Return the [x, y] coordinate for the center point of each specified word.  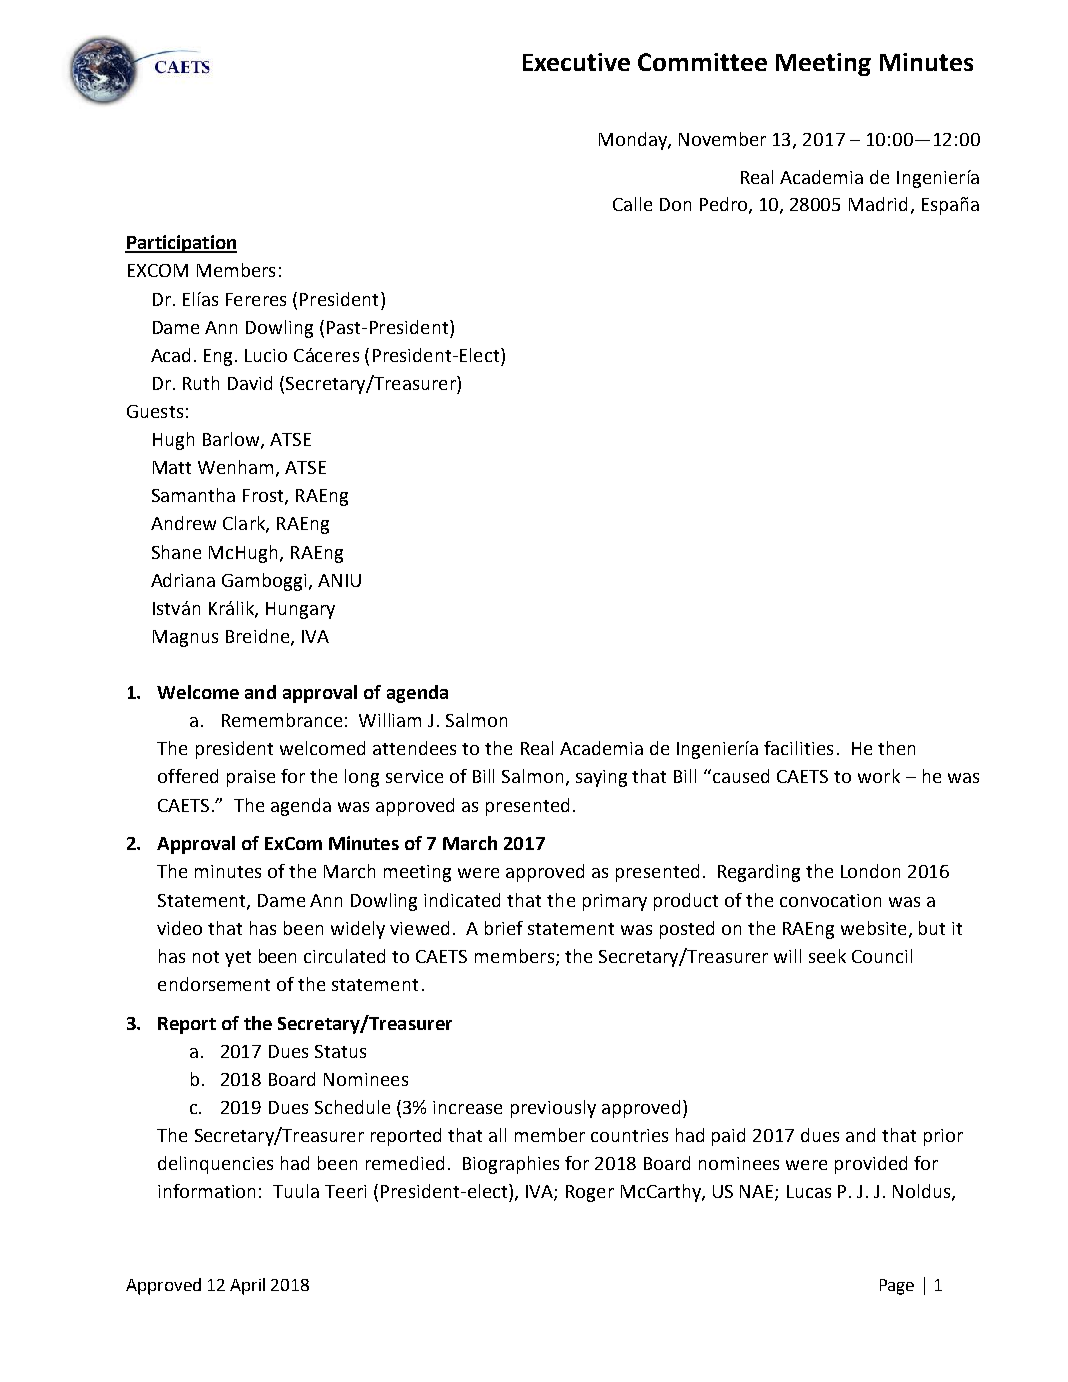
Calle [632, 204]
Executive [576, 62]
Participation [181, 244]
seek [827, 956]
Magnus [185, 638]
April [247, 1286]
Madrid [878, 204]
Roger [590, 1193]
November [722, 139]
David [250, 383]
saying [601, 778]
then [896, 748]
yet [238, 959]
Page [897, 1287]
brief [504, 928]
